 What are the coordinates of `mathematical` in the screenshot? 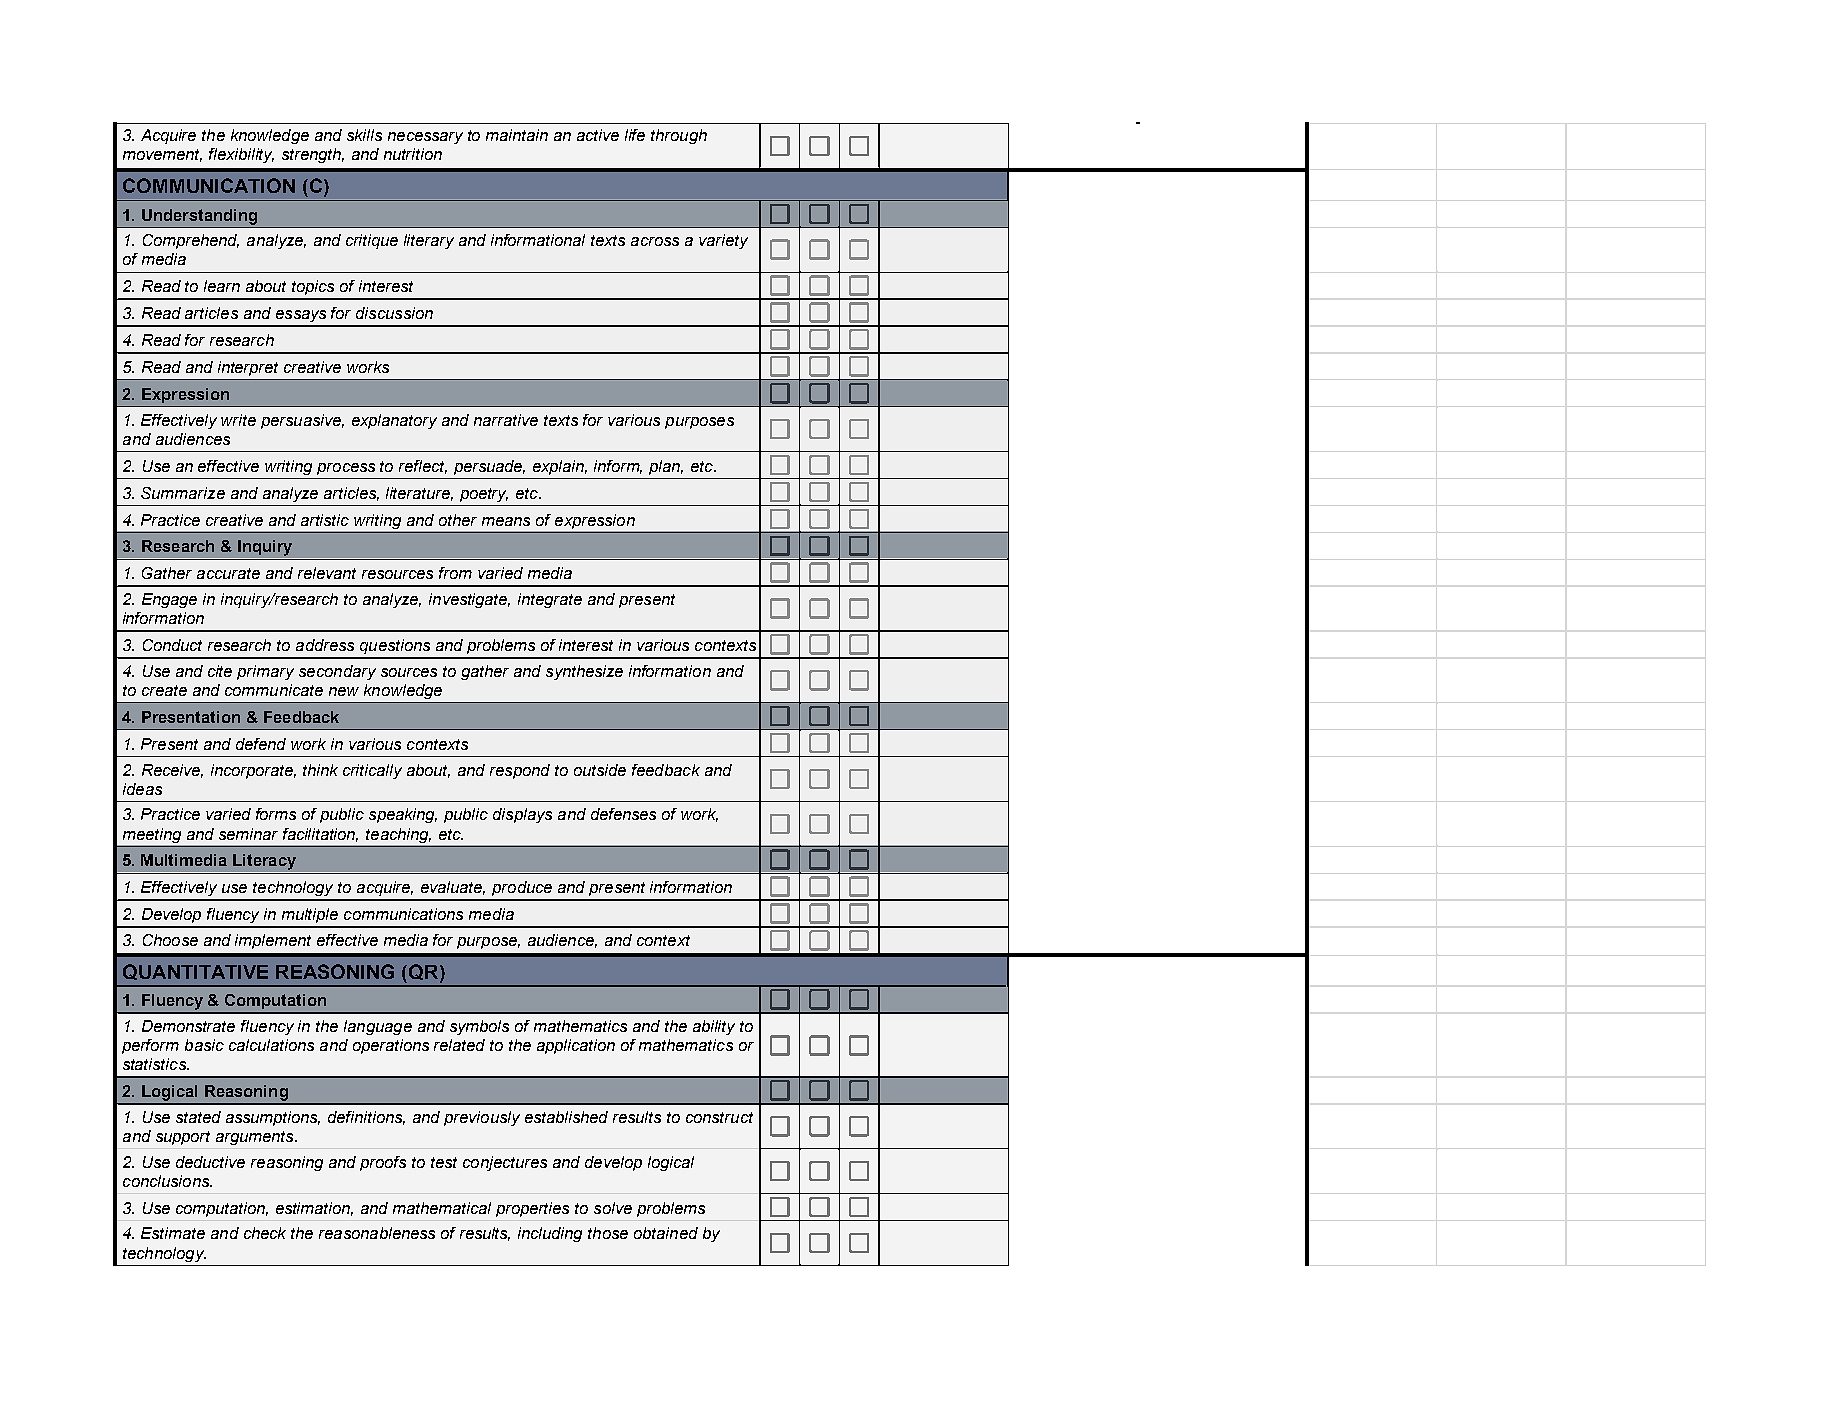 It's located at (442, 1208).
